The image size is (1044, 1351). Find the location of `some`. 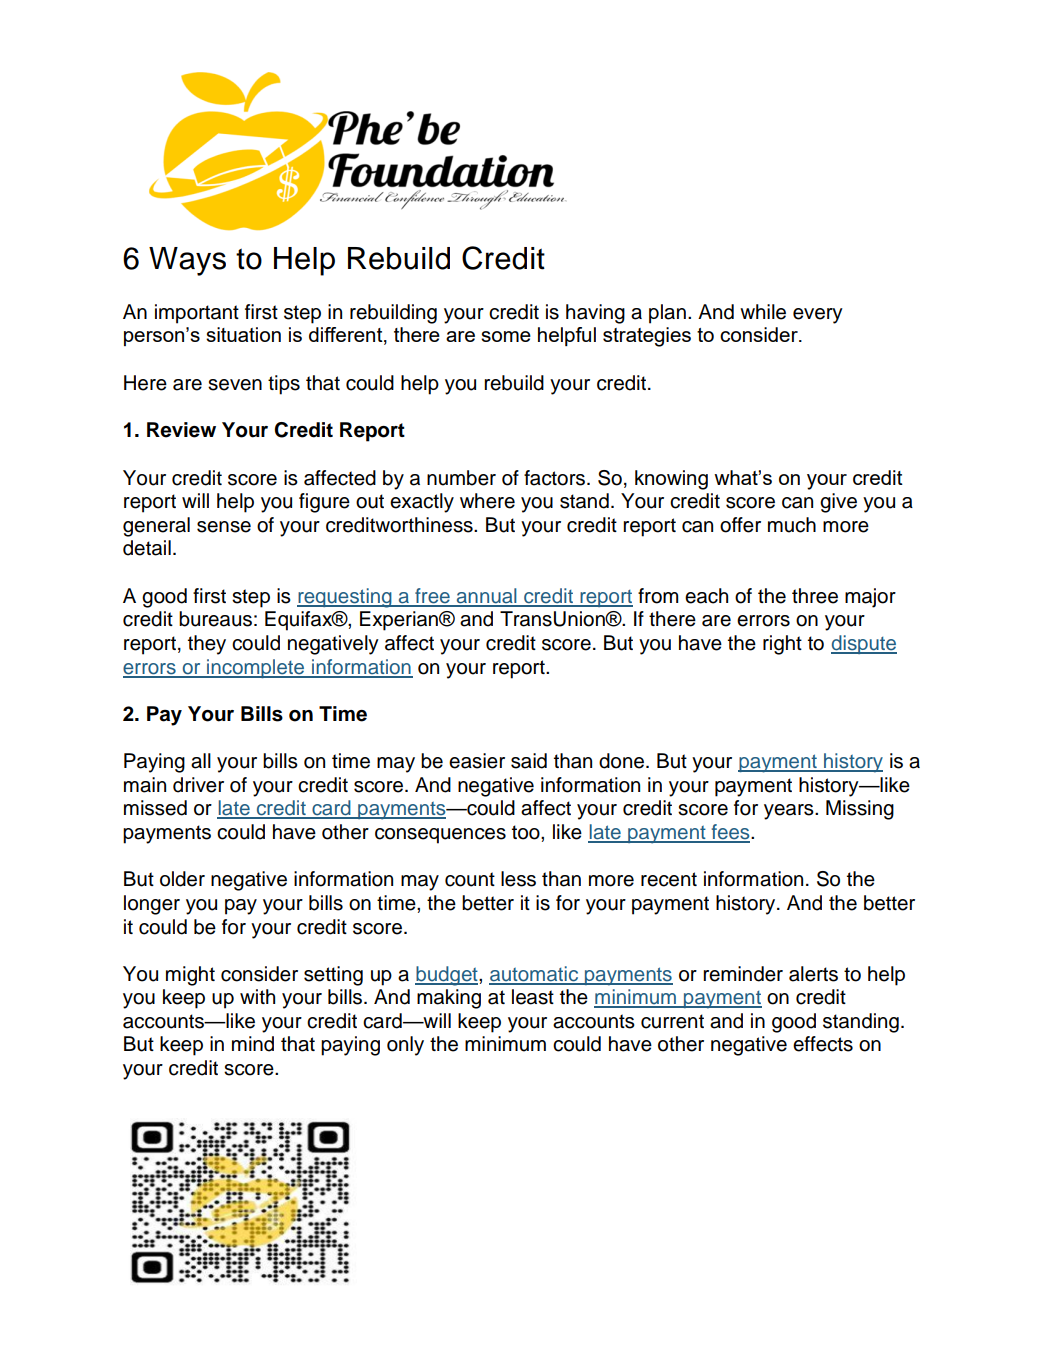

some is located at coordinates (506, 336).
